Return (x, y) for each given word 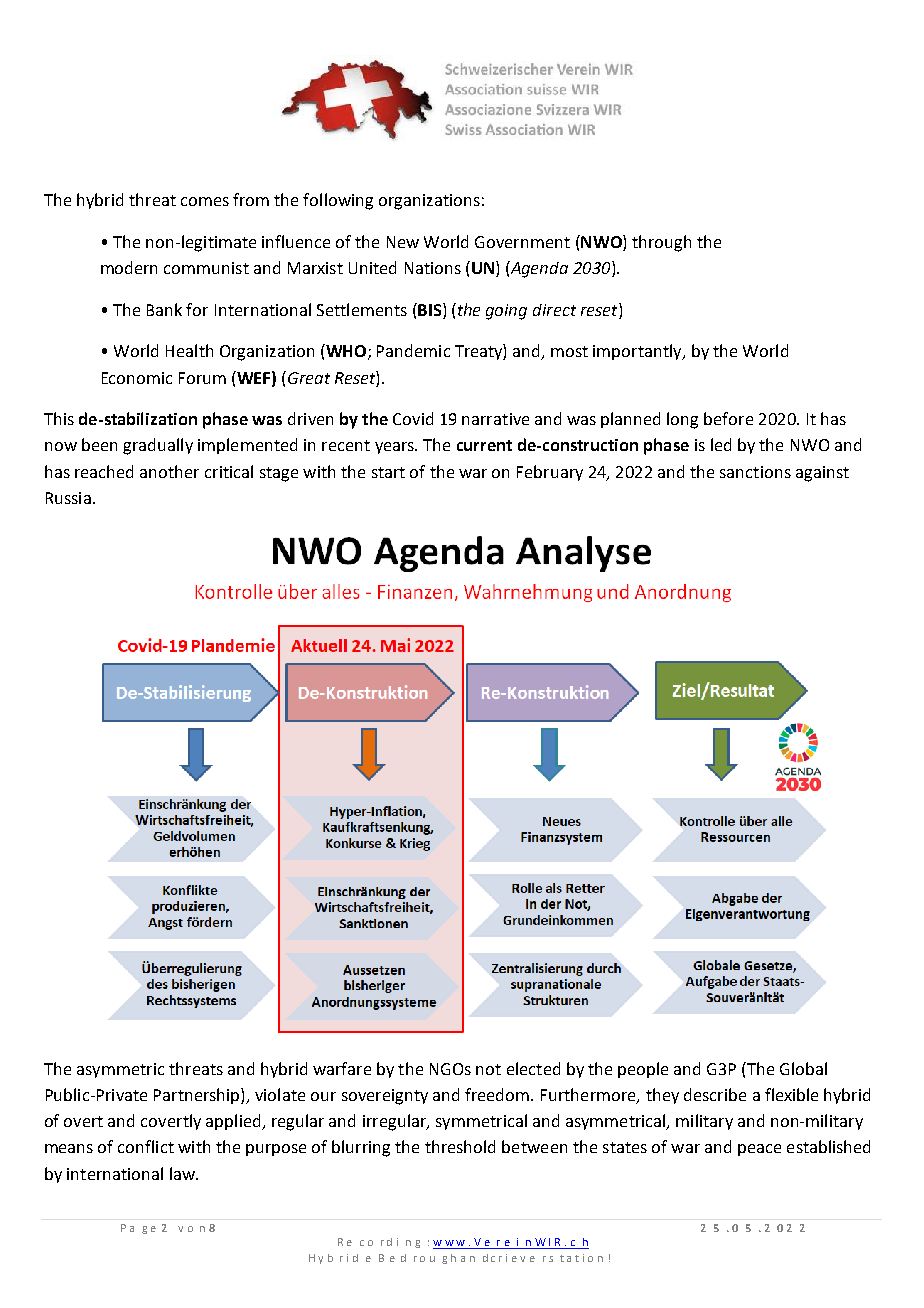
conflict (146, 1146)
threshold (460, 1146)
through (661, 243)
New (403, 242)
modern (129, 267)
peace (759, 1150)
